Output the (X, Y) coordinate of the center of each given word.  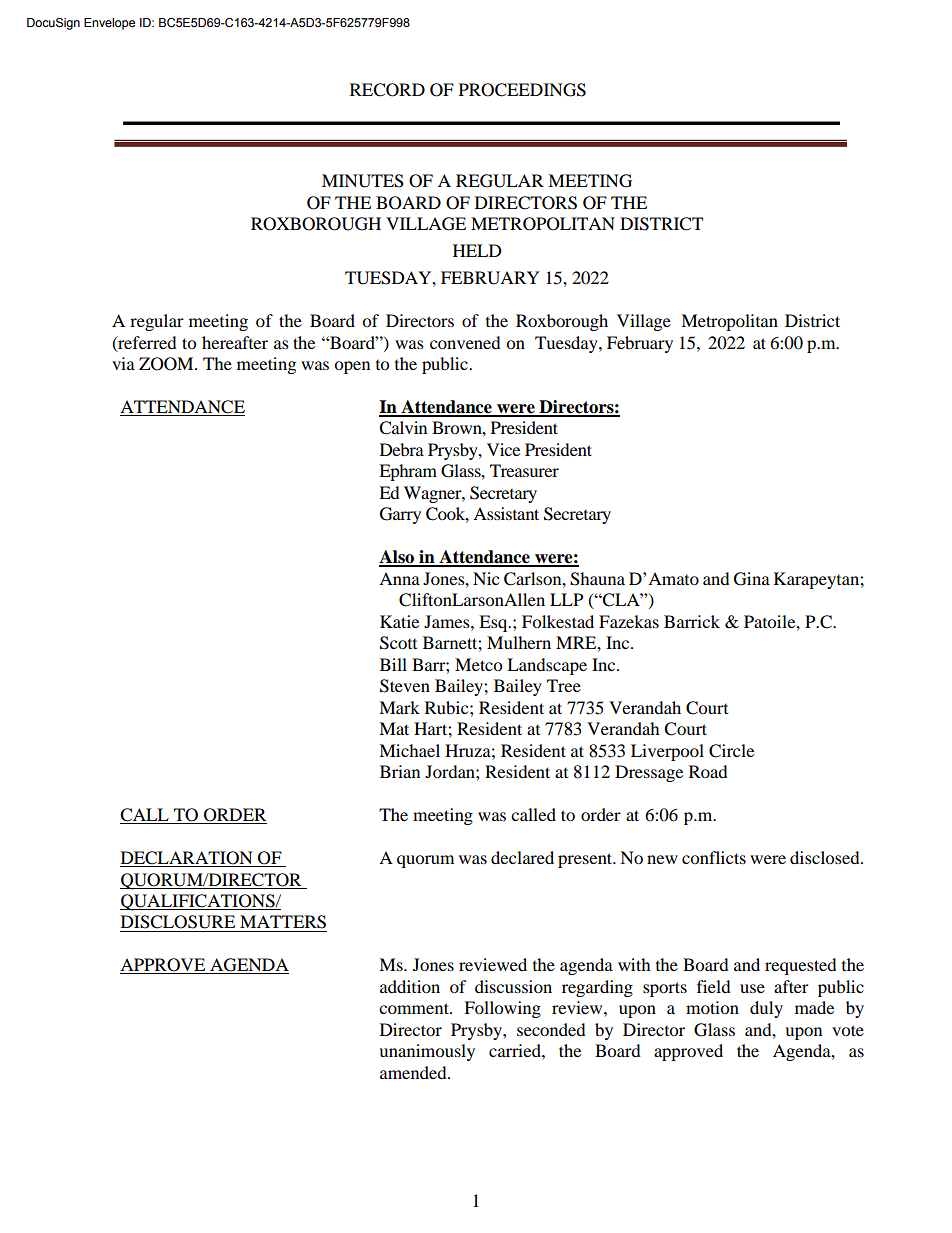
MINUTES (363, 181)
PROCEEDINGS (522, 90)
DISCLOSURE (178, 922)
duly (766, 1009)
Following (502, 1009)
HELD (477, 250)
